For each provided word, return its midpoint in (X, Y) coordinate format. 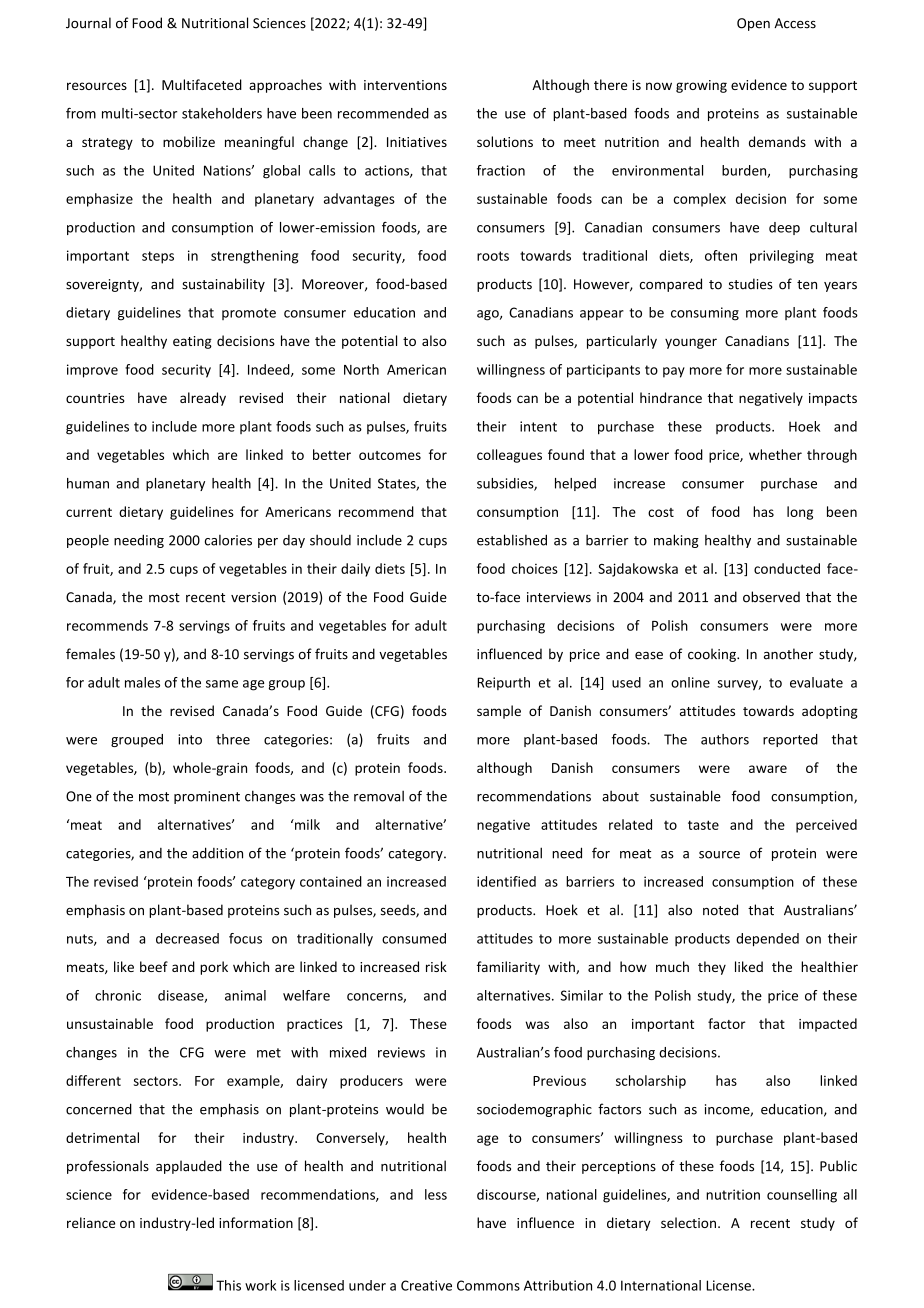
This (228, 1285)
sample (499, 712)
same (222, 684)
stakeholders (222, 113)
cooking (713, 655)
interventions (405, 85)
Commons (488, 1285)
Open (753, 24)
